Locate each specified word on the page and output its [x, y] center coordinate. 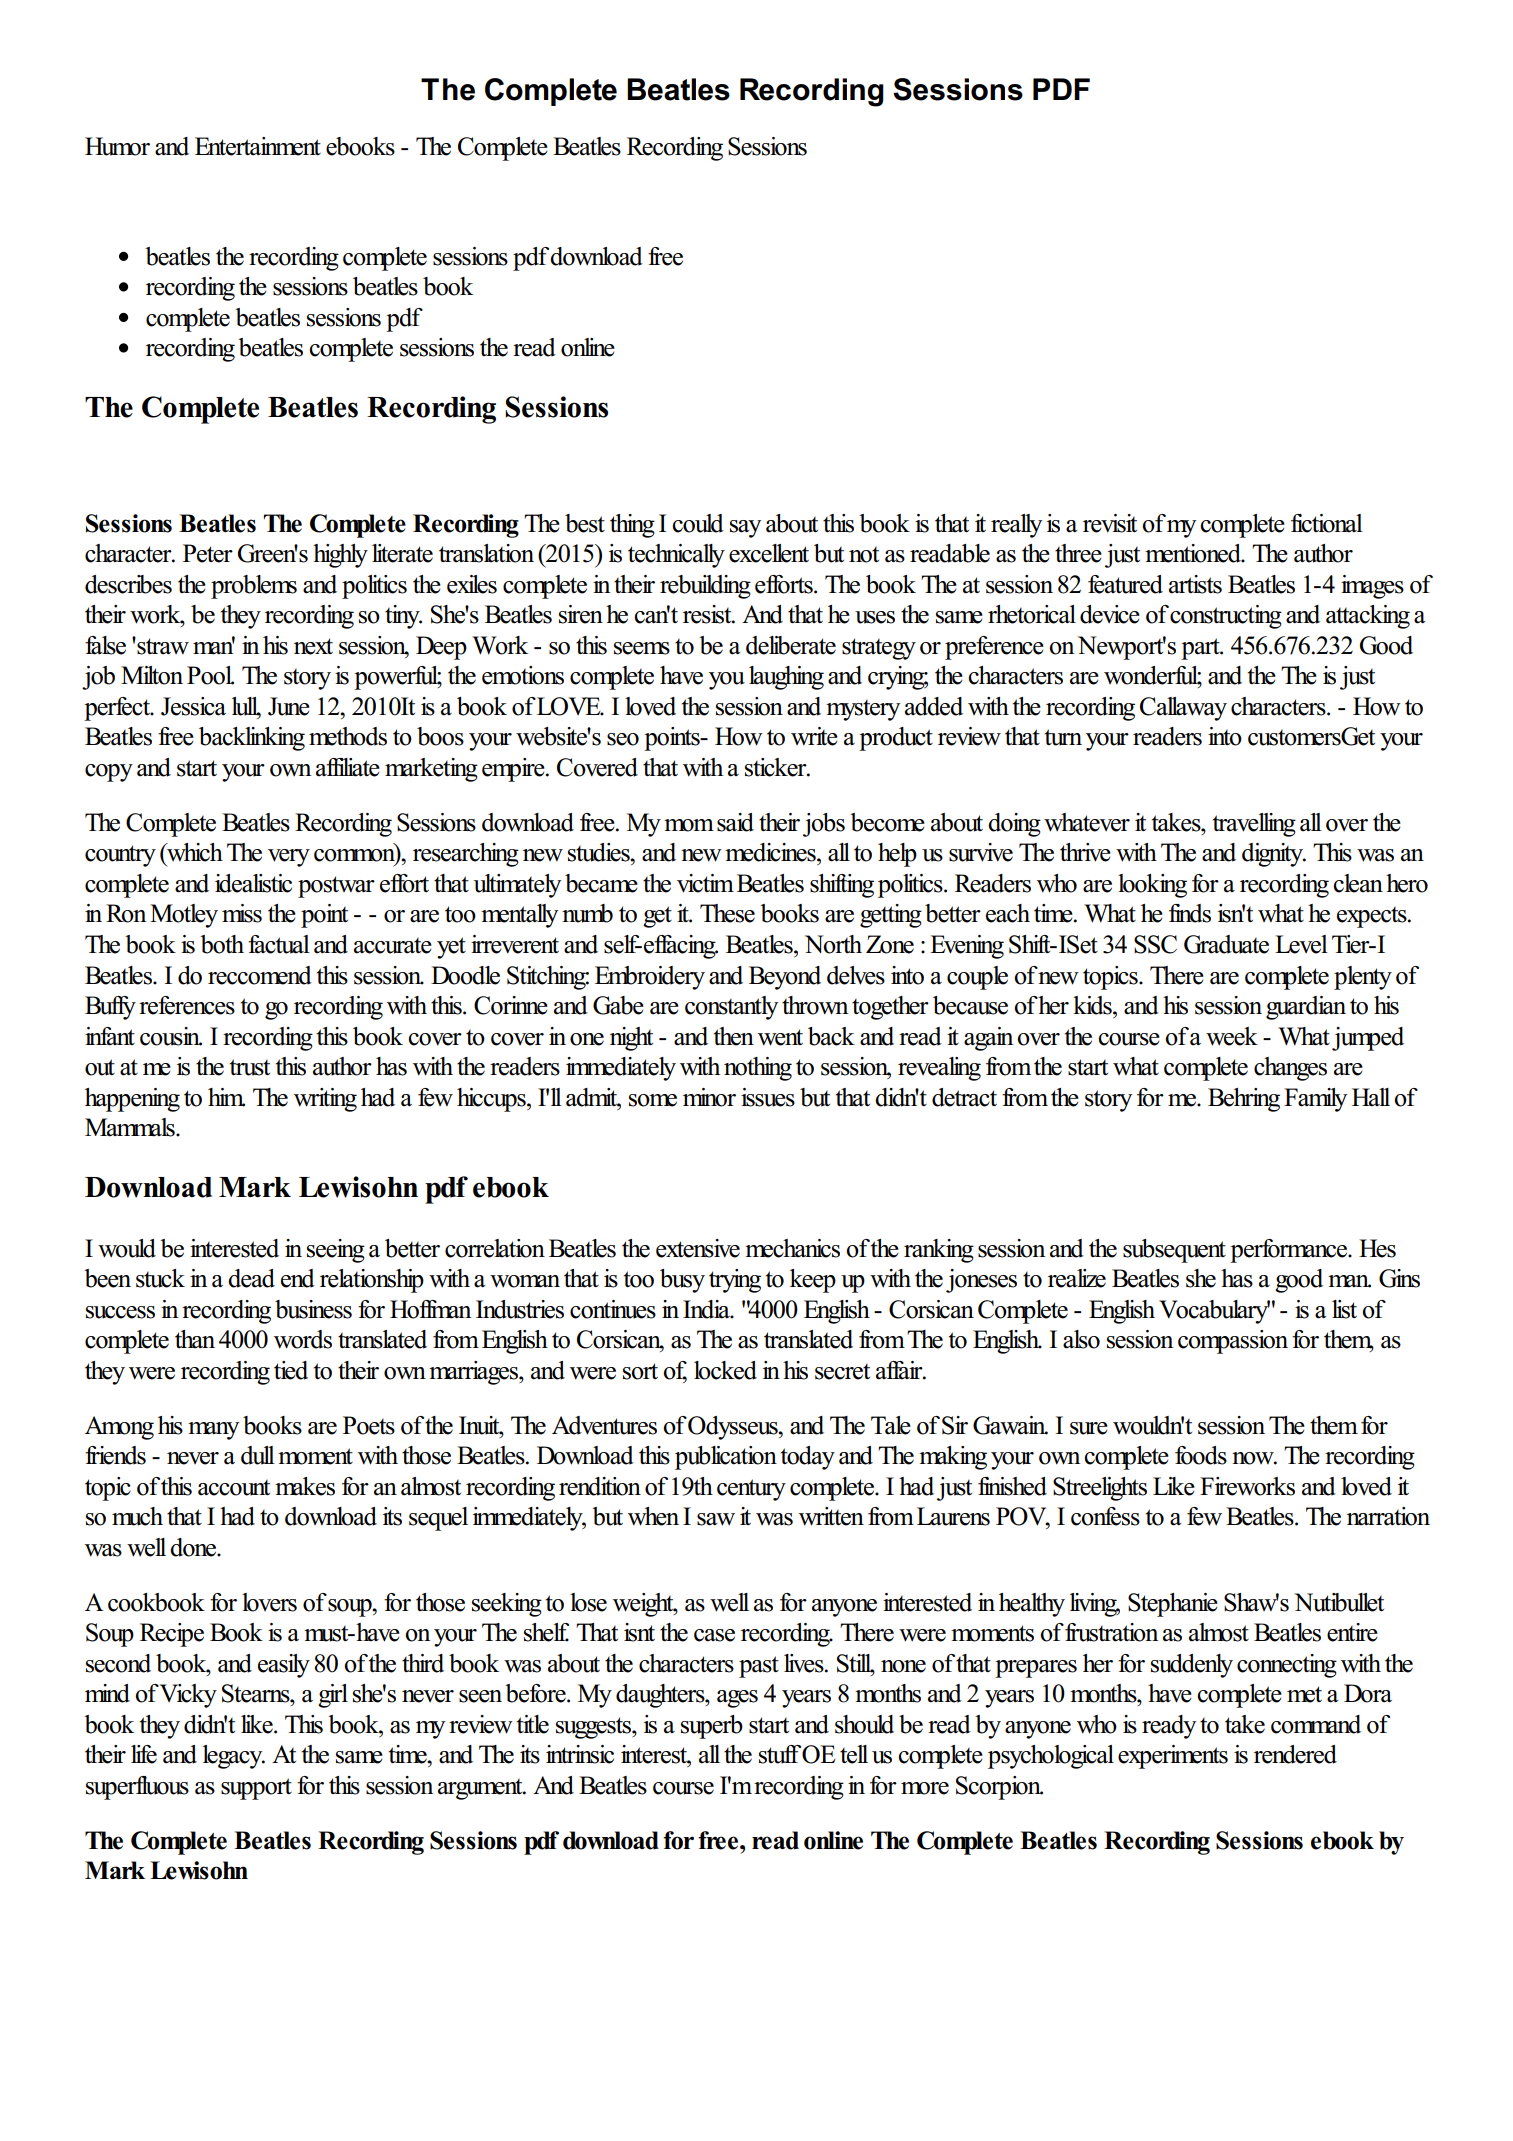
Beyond [785, 978]
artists [1195, 584]
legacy [234, 1757]
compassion [1233, 1342]
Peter [208, 553]
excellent [769, 553]
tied [291, 1370]
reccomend [260, 975]
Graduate [1226, 944]
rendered [1295, 1754]
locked [725, 1370]
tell [854, 1754]
